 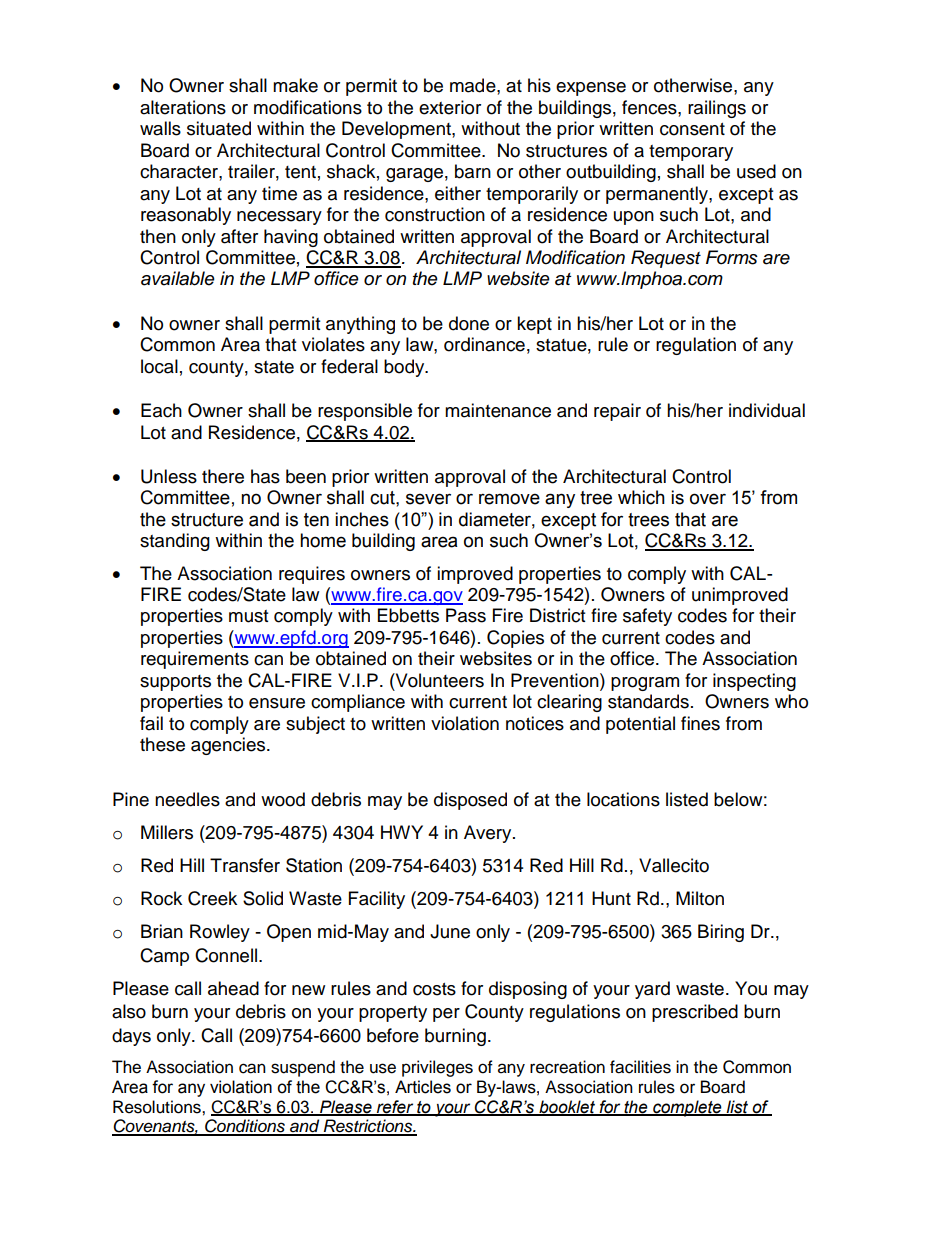 What do you see at coordinates (484, 344) in the screenshot?
I see `ordinance` at bounding box center [484, 344].
